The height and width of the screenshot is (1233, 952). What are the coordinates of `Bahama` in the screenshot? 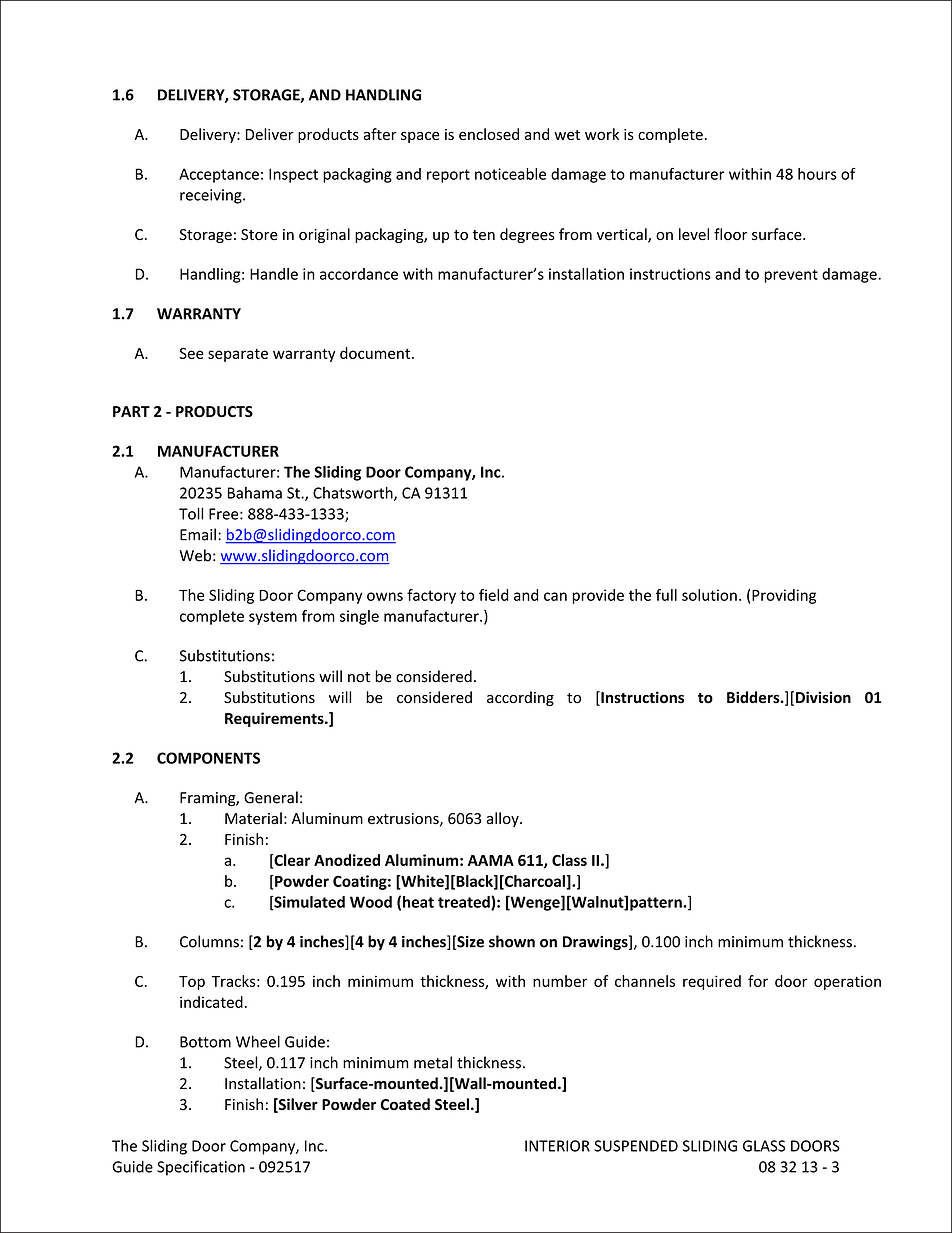 It's located at (255, 493).
